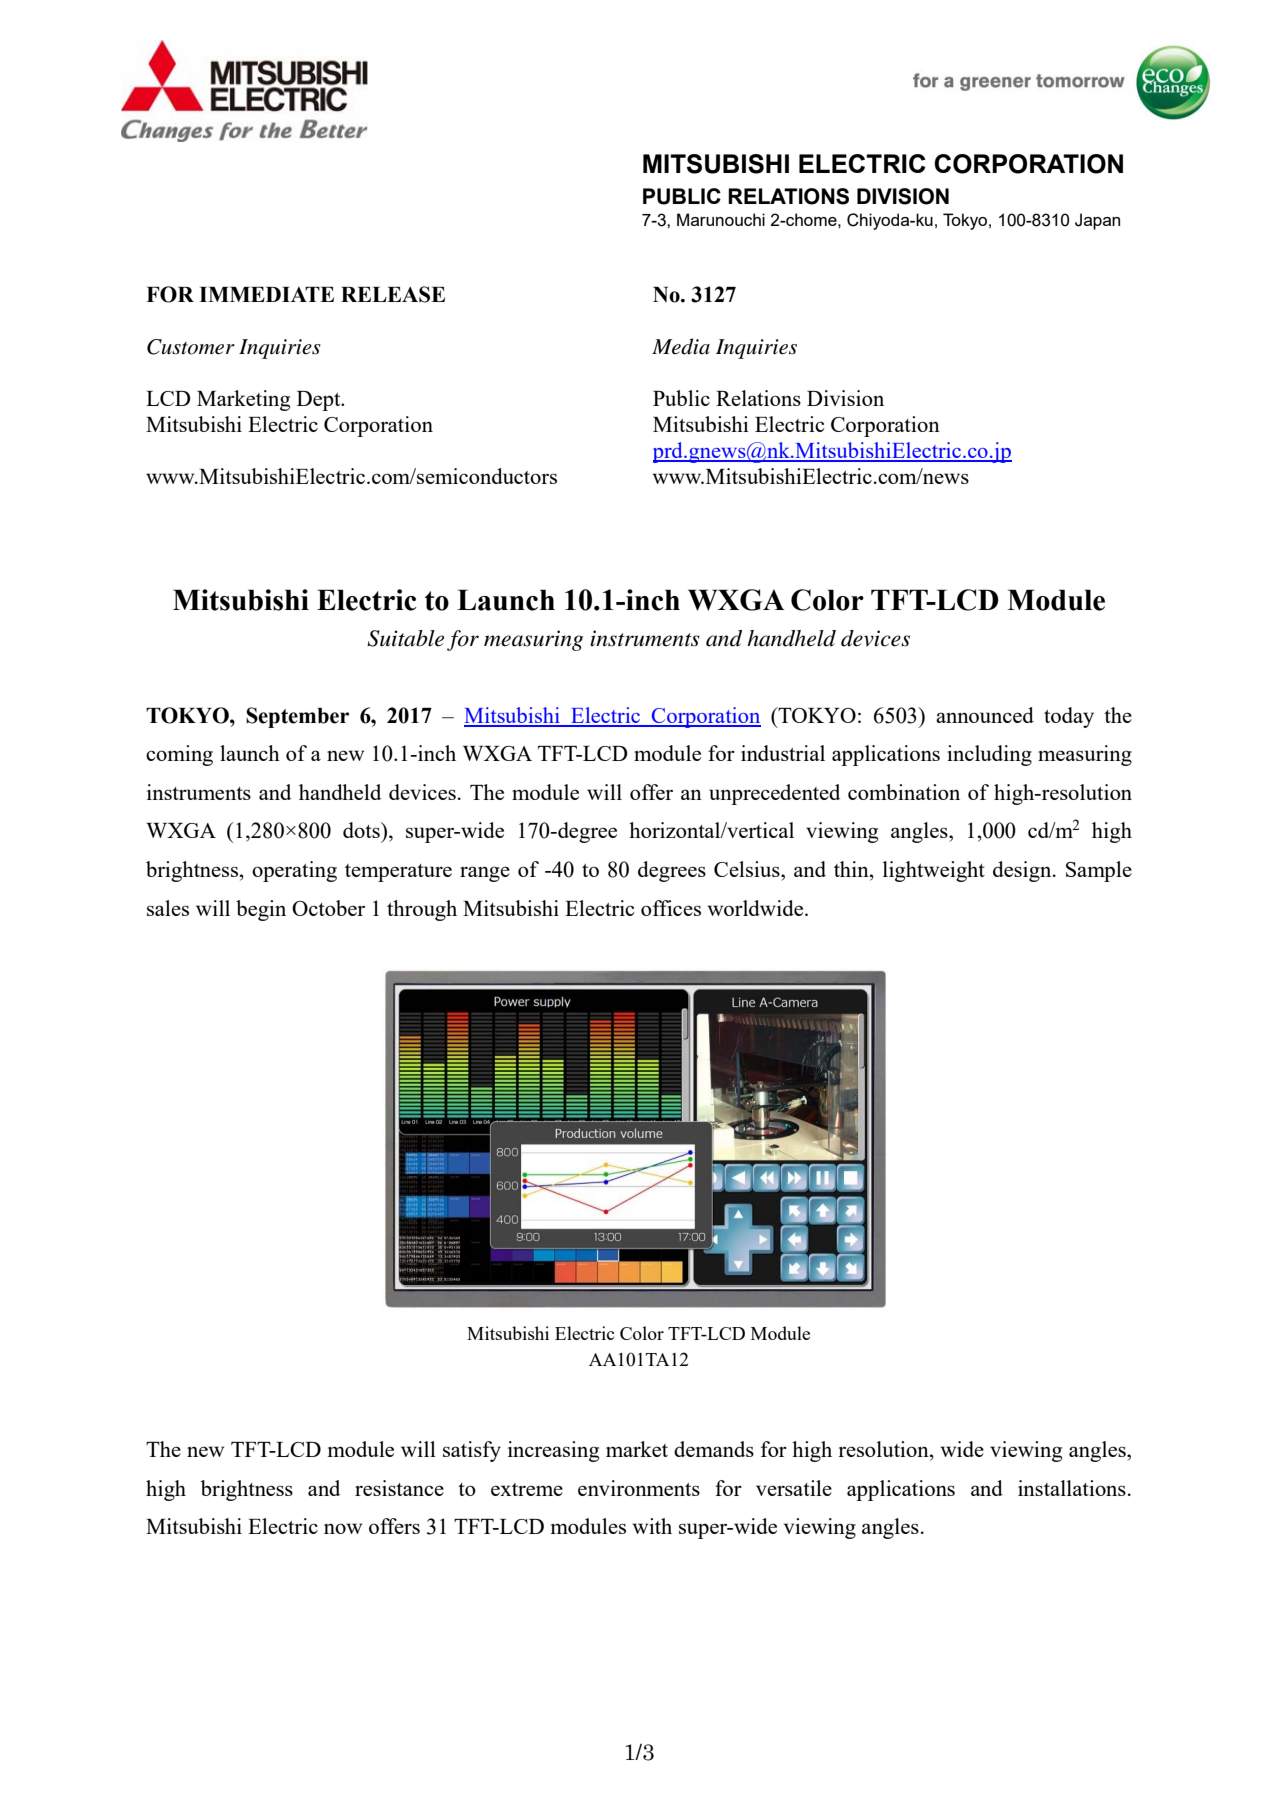 This document has height=1808, width=1278. I want to click on operating, so click(294, 871).
